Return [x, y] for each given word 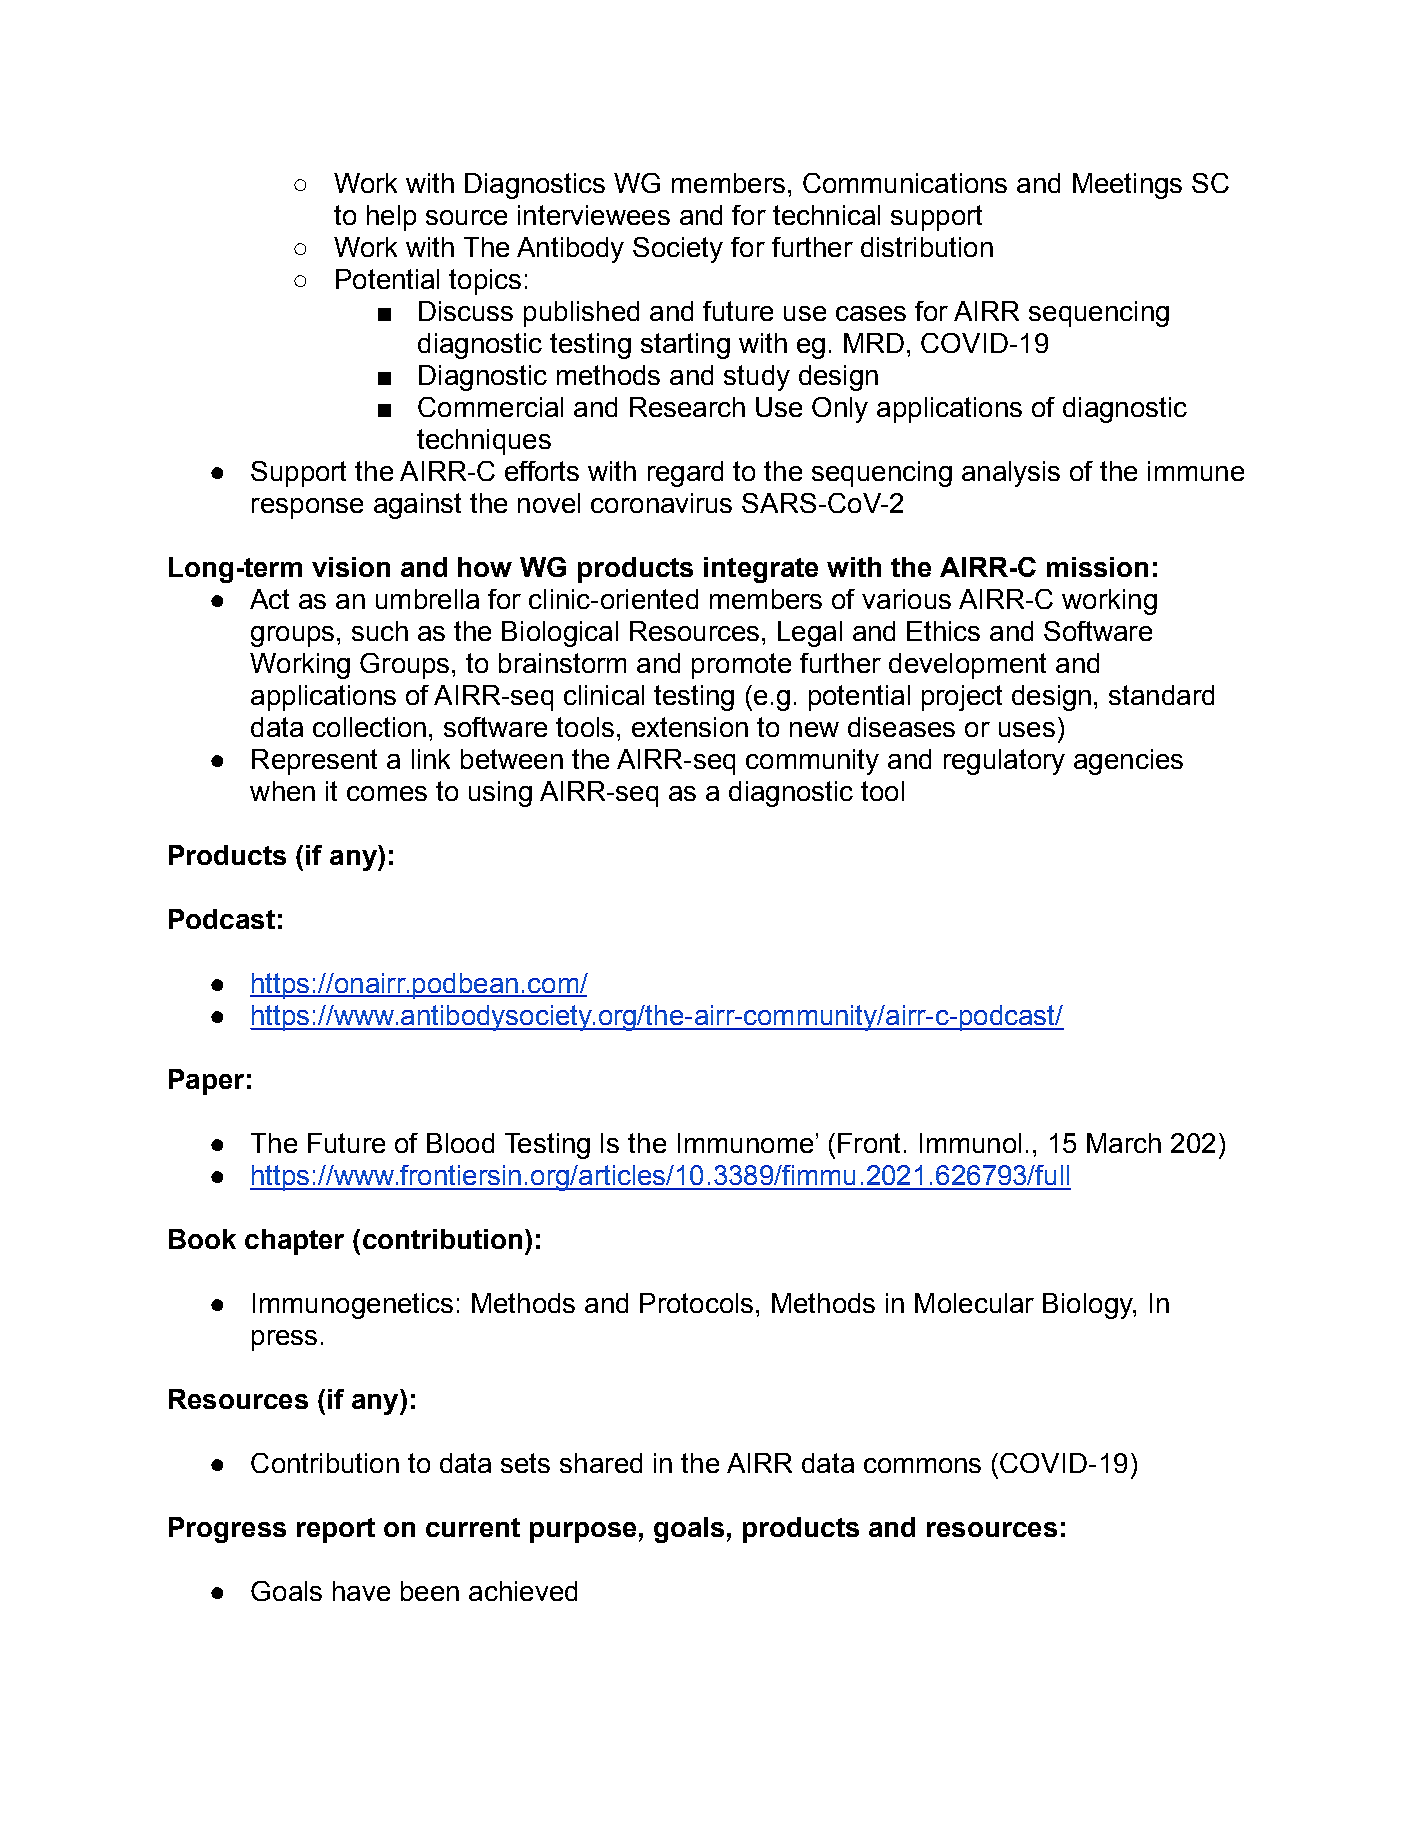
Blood [460, 1143]
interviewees [594, 215]
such [380, 631]
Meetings [1127, 186]
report [336, 1530]
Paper [206, 1082]
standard [1161, 695]
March [1124, 1143]
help [391, 218]
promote [741, 666]
